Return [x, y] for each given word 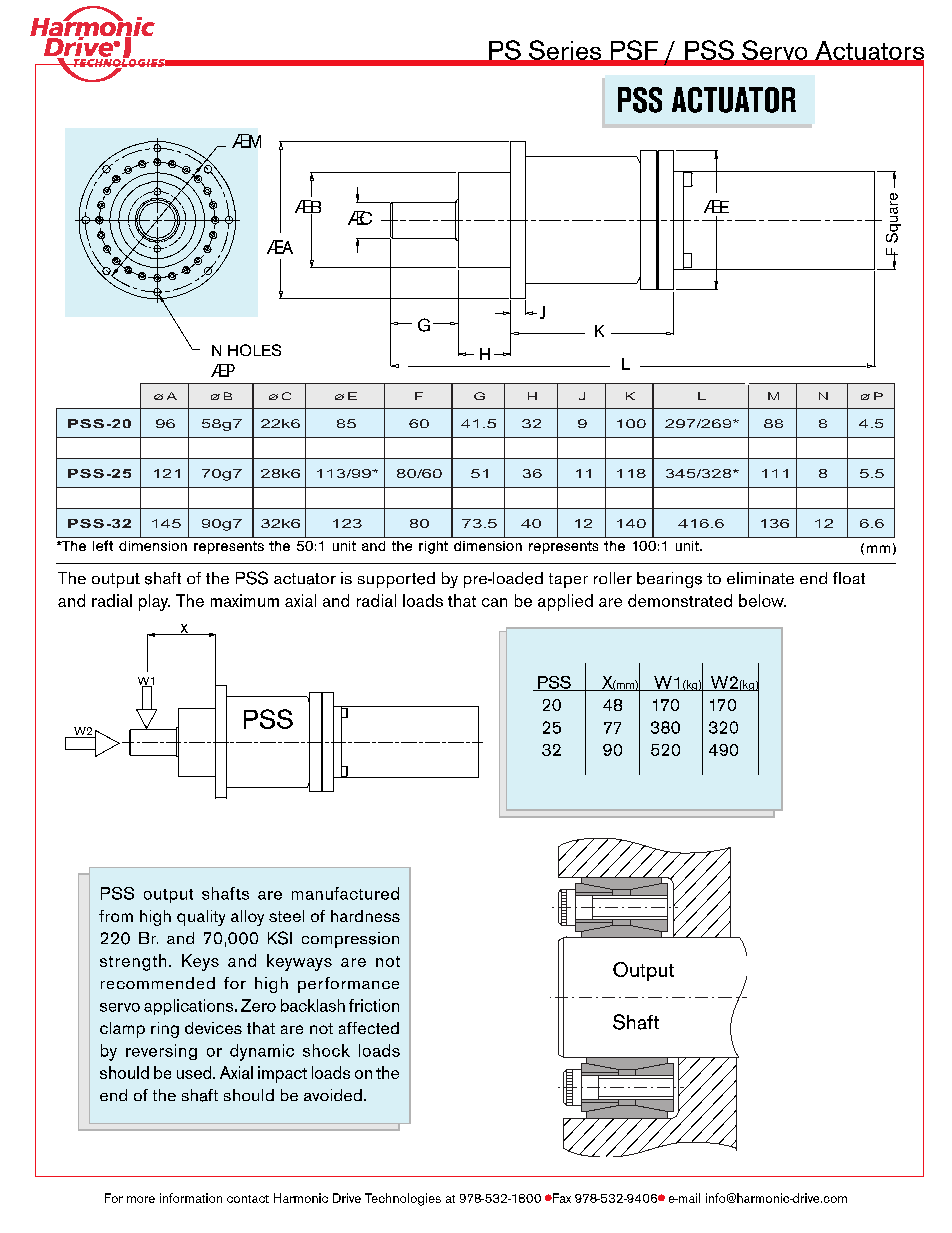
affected [369, 1028]
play [154, 602]
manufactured [345, 893]
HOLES [254, 350]
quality [201, 918]
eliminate [760, 578]
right [433, 547]
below [762, 600]
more [141, 1199]
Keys [200, 962]
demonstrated [680, 600]
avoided [333, 1095]
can [494, 602]
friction [374, 1005]
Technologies [403, 1199]
